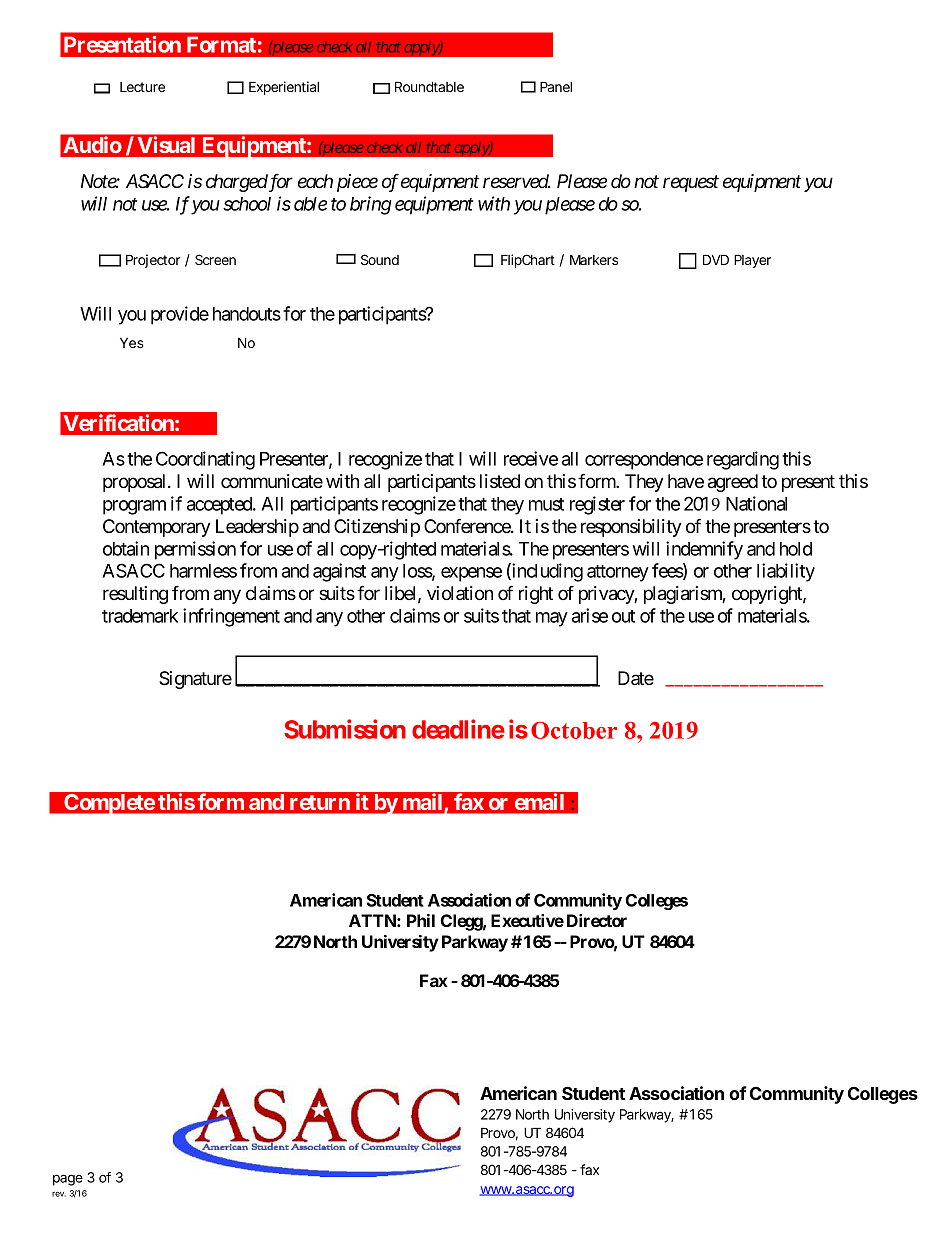  What do you see at coordinates (132, 342) in the screenshot?
I see `Yes` at bounding box center [132, 342].
